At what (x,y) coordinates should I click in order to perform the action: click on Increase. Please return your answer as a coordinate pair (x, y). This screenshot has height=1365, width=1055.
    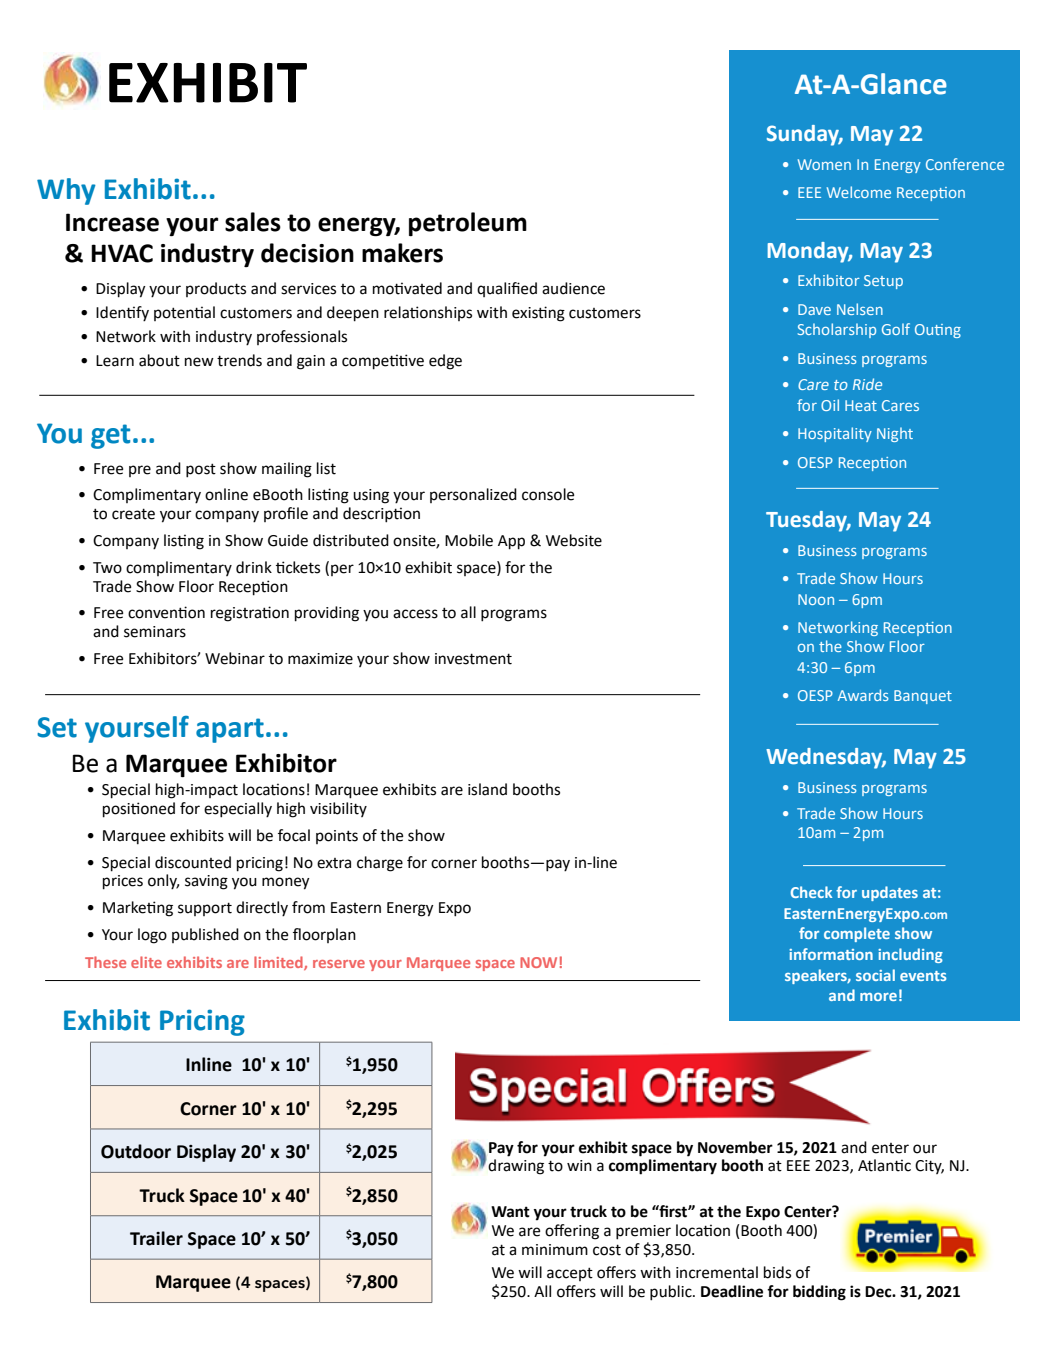
    Looking at the image, I should click on (112, 222).
